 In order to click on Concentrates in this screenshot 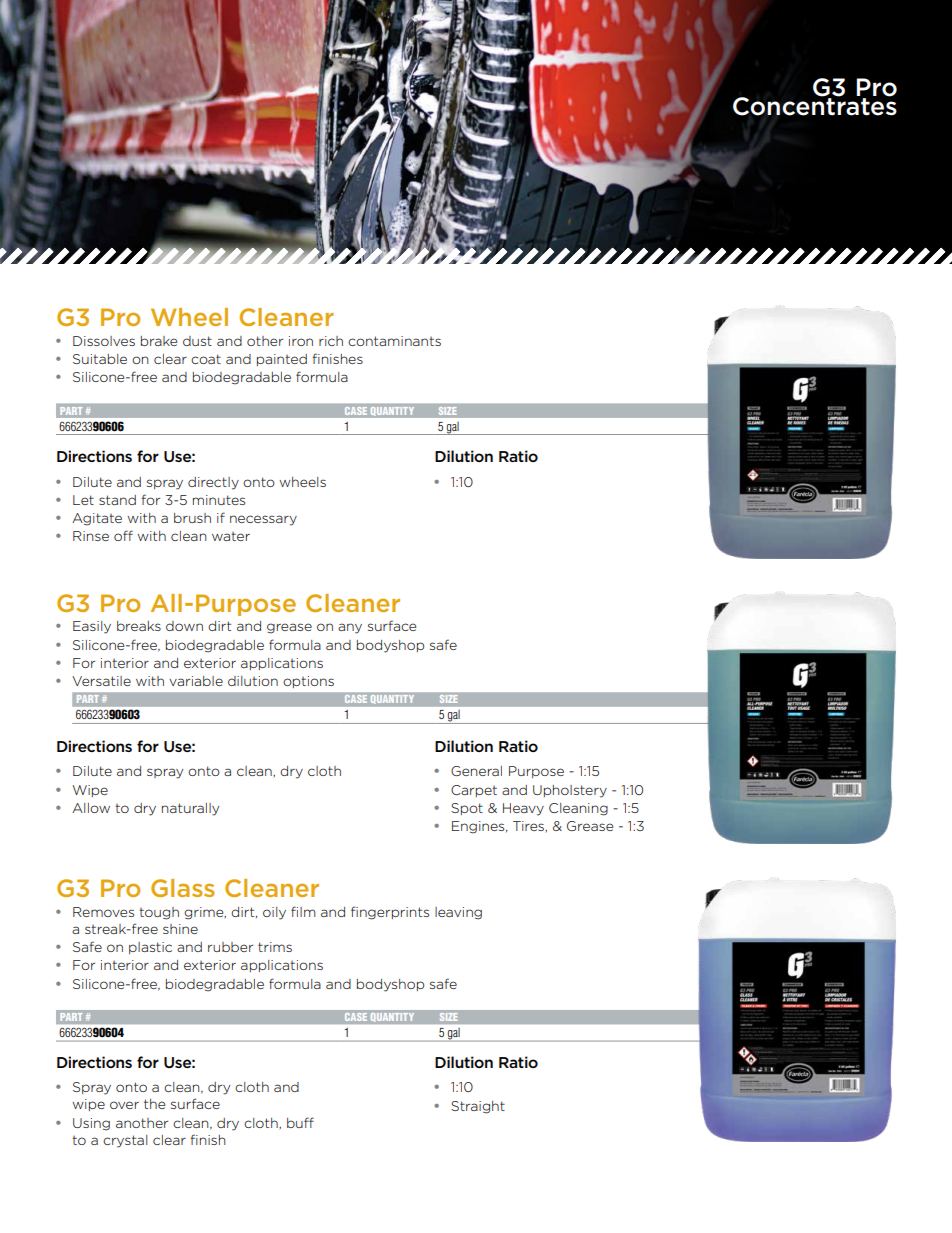, I will do `click(815, 105)`.
